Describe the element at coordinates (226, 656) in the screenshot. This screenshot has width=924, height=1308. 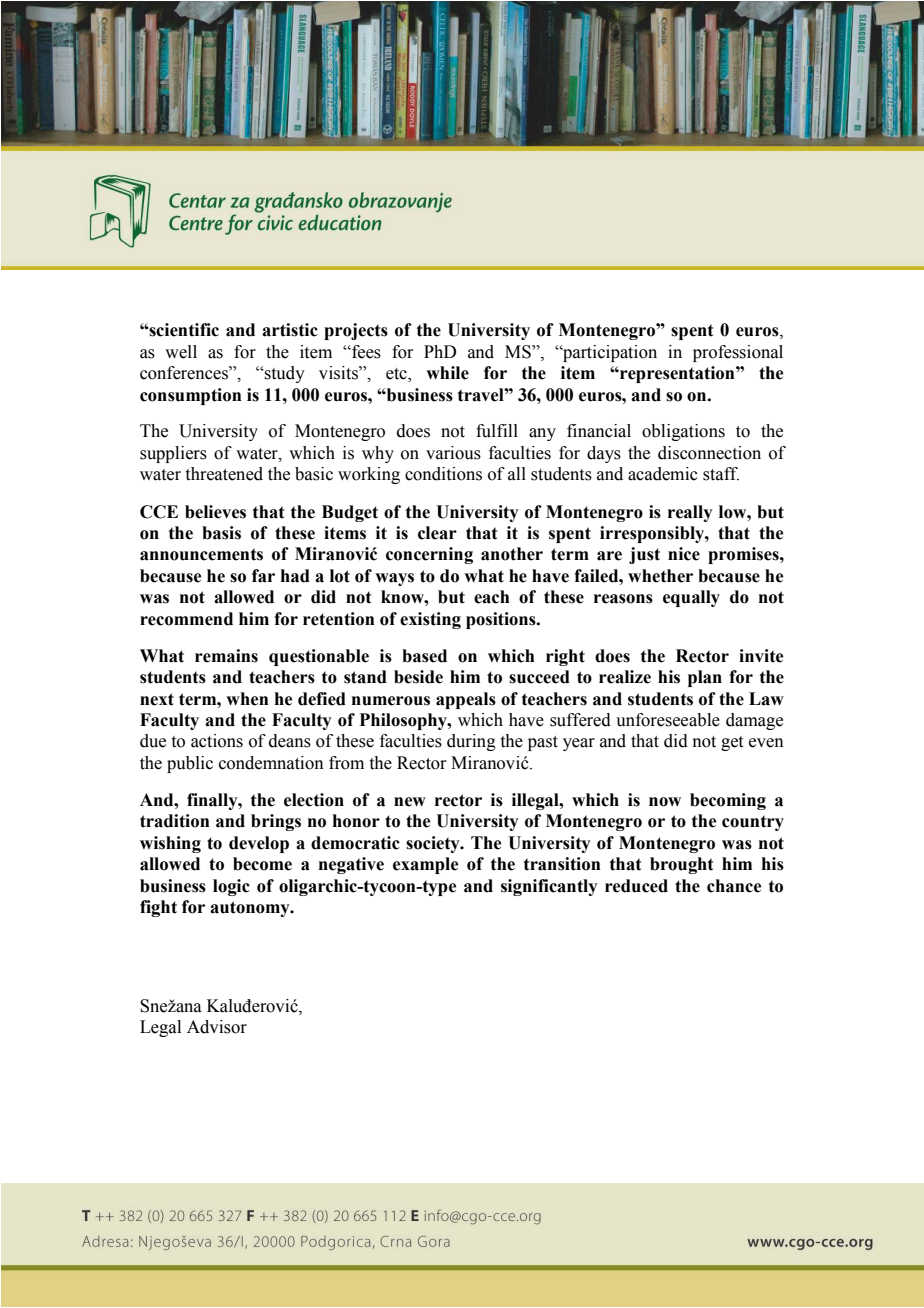
I see `remains` at that location.
